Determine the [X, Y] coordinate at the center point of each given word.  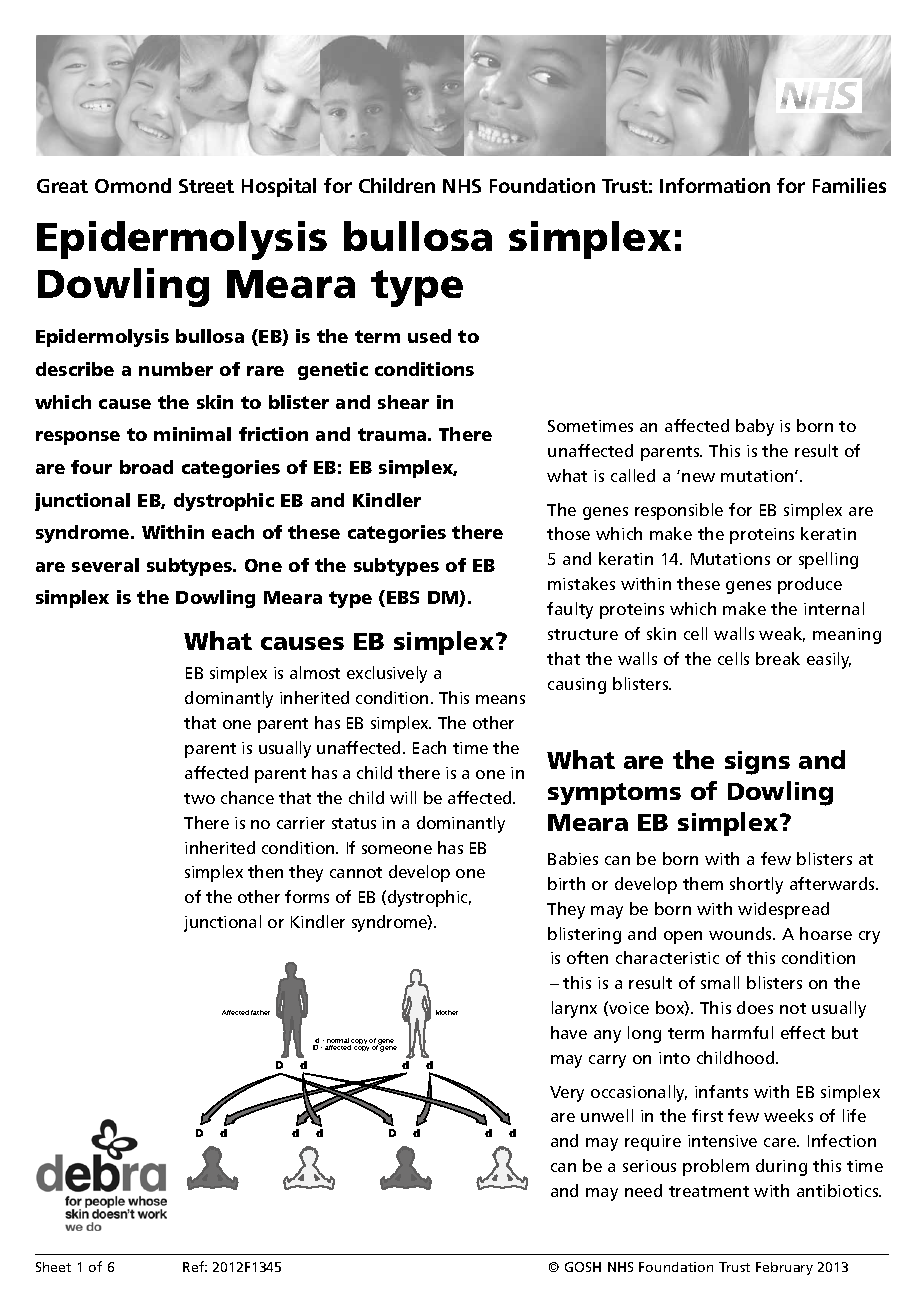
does [755, 1007]
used [429, 336]
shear [403, 402]
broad [146, 467]
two [199, 798]
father [260, 1012]
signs [757, 763]
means [500, 699]
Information [715, 185]
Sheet [53, 1267]
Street [206, 186]
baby [755, 427]
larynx [574, 1009]
